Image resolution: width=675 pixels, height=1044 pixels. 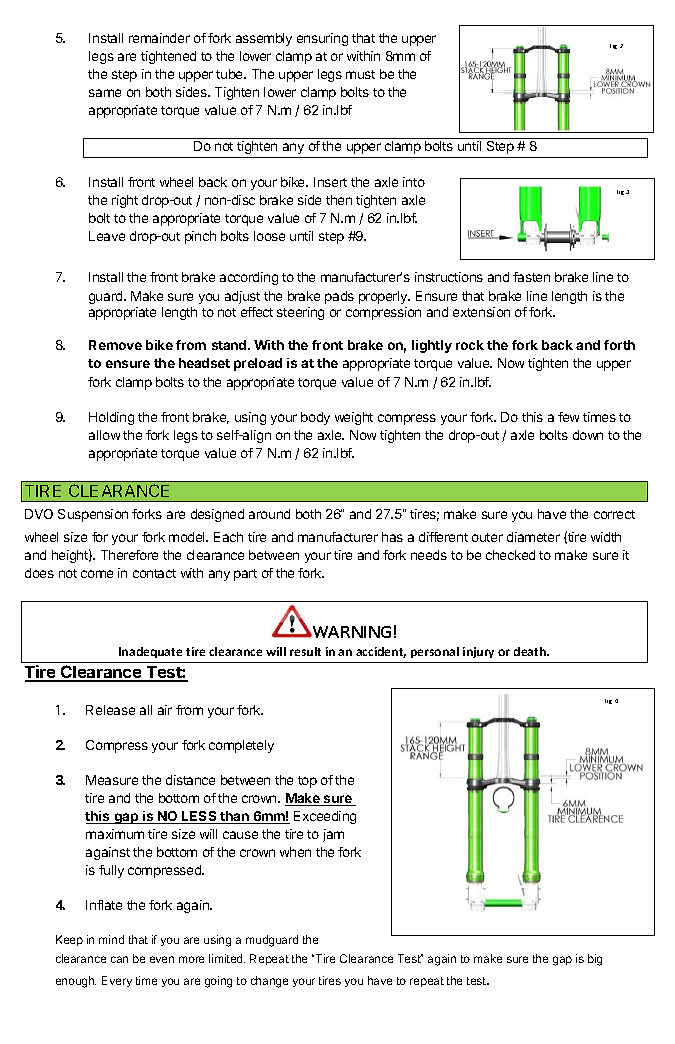 What do you see at coordinates (115, 345) in the screenshot?
I see `Remove` at bounding box center [115, 345].
